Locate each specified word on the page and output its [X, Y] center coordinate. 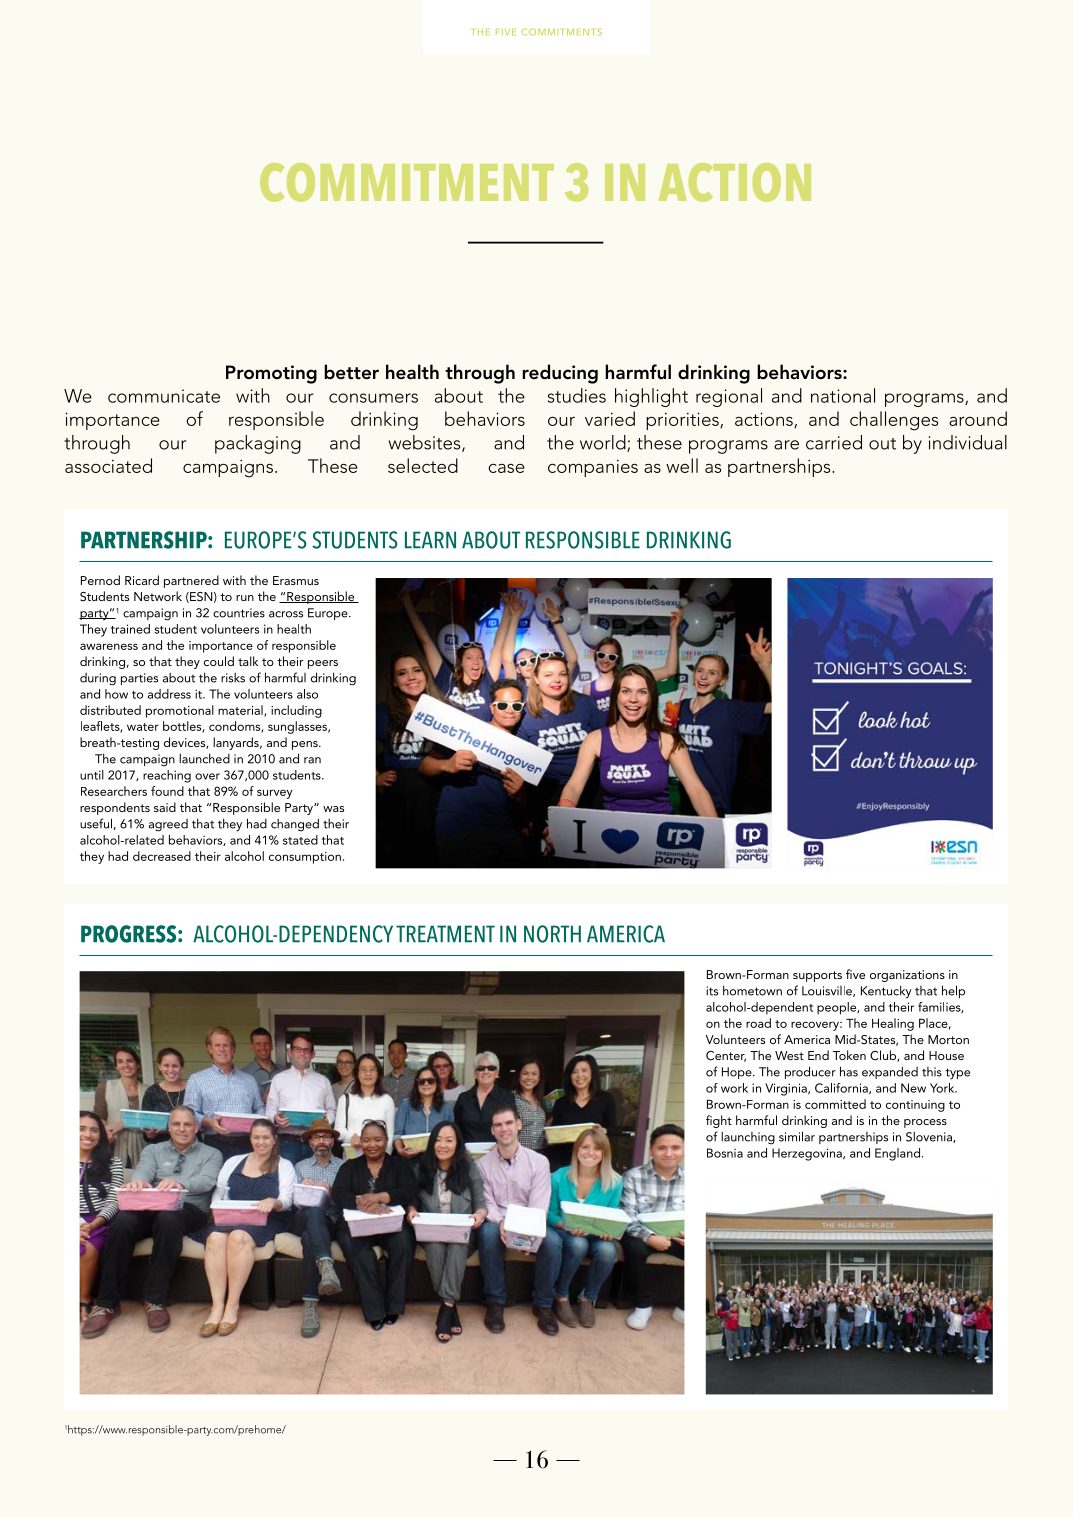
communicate [164, 396]
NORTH [552, 934]
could [219, 661]
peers [323, 664]
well [682, 465]
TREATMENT [445, 933]
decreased [162, 856]
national [843, 395]
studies [577, 395]
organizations [907, 976]
